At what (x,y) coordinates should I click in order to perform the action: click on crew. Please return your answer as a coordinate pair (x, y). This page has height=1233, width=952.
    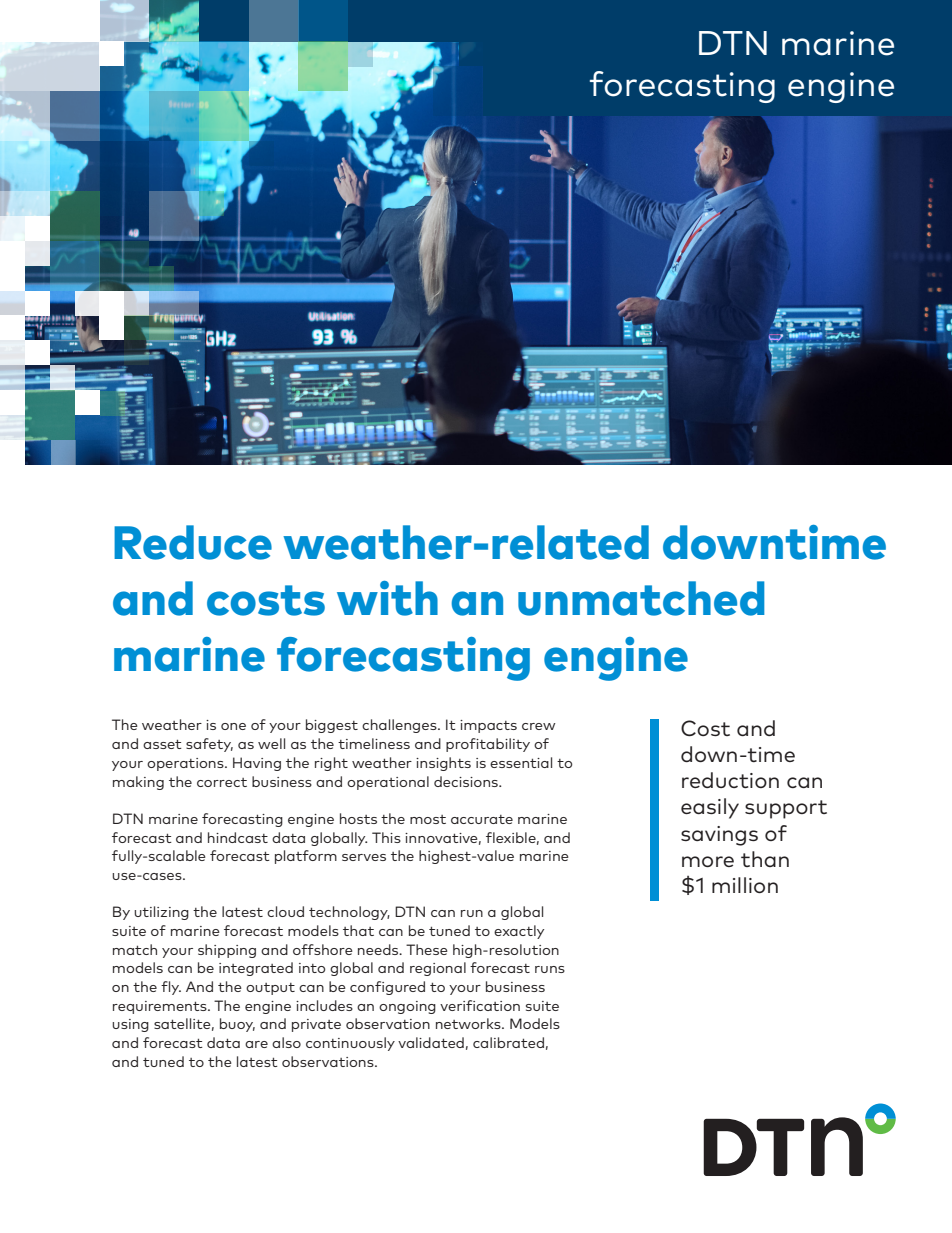
    Looking at the image, I should click on (539, 726).
